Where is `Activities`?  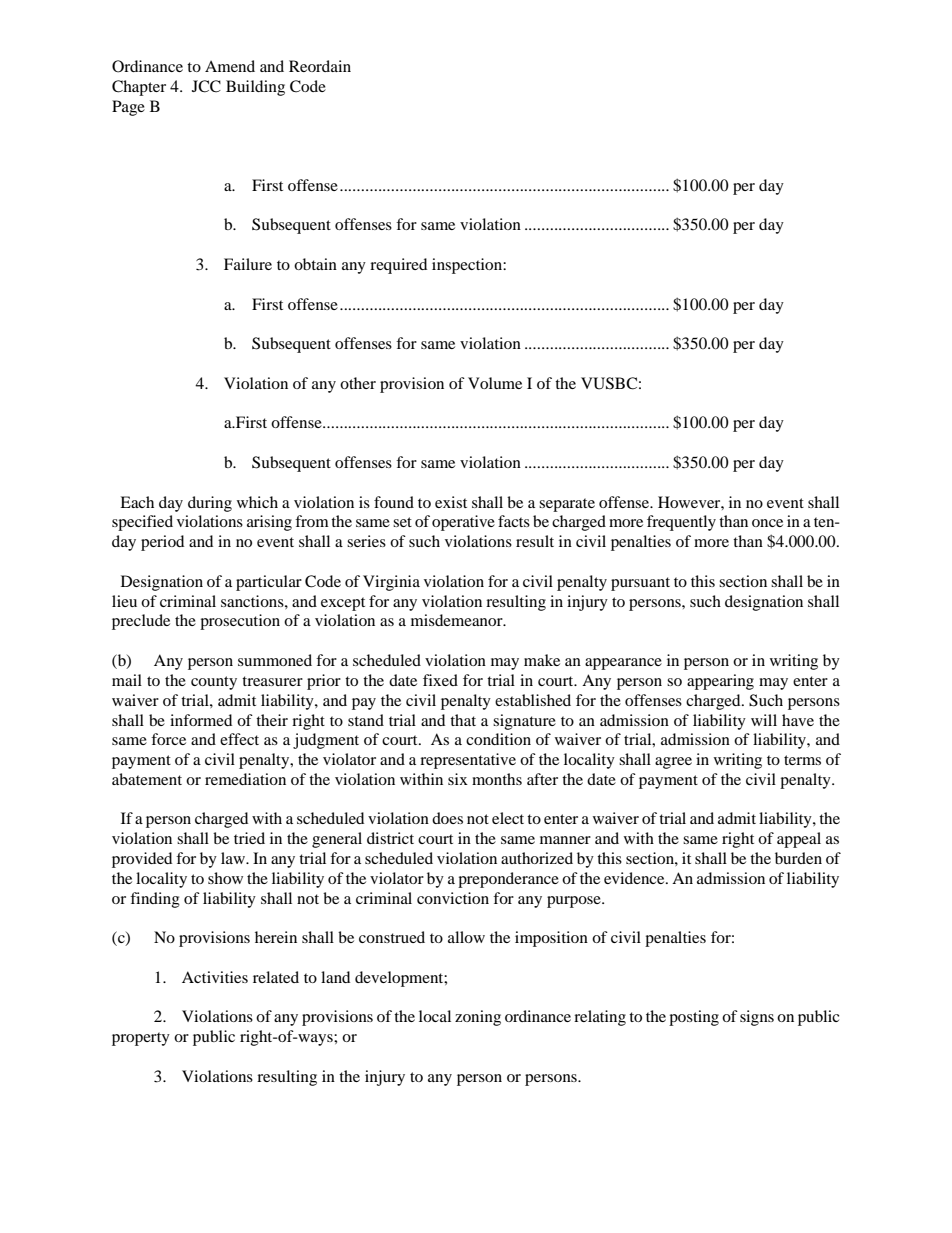
Activities is located at coordinates (215, 977).
